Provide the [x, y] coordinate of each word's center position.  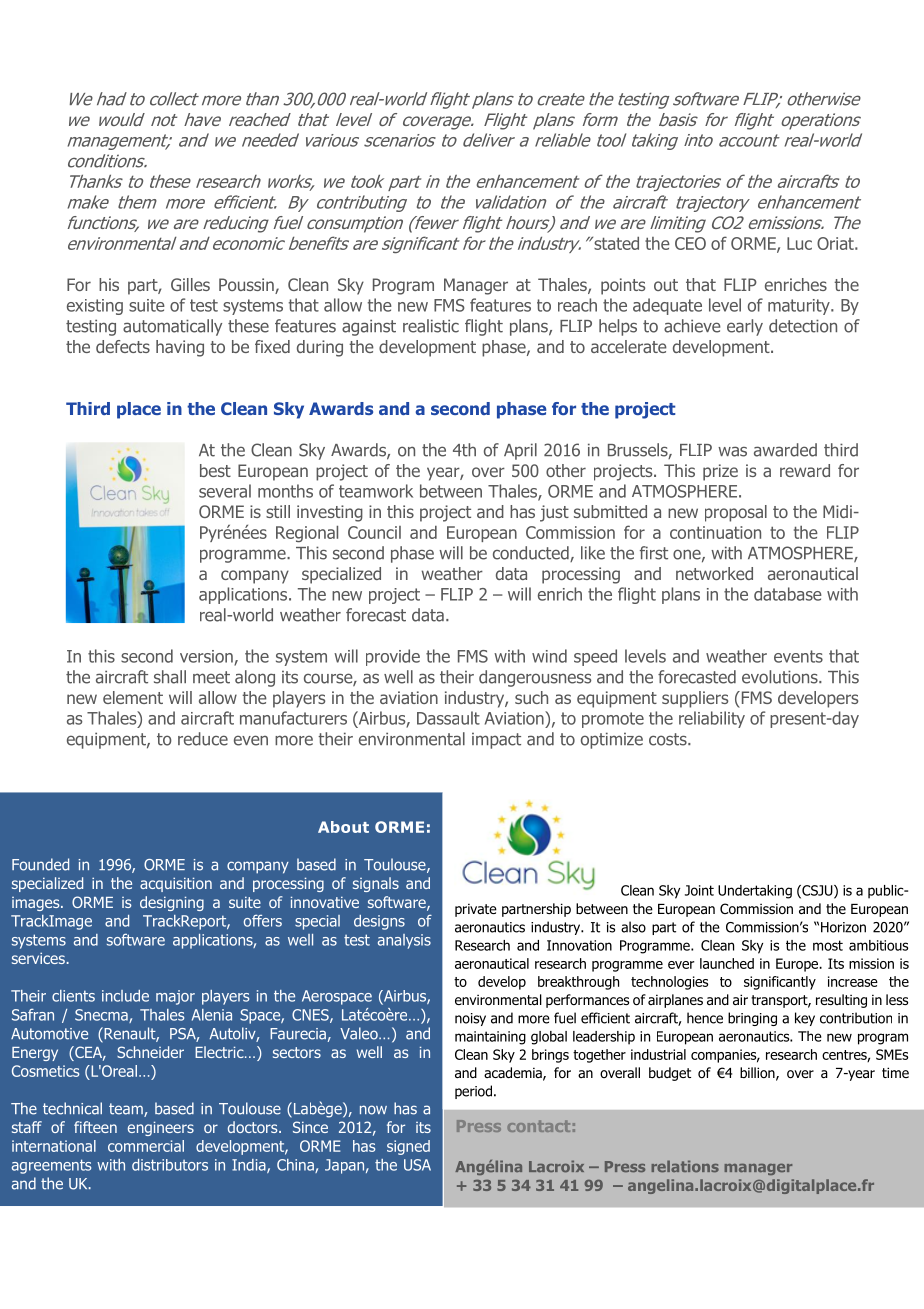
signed [408, 1147]
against [369, 327]
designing [172, 903]
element [133, 697]
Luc [799, 243]
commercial [146, 1146]
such [531, 697]
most [828, 945]
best [215, 470]
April [520, 451]
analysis [404, 941]
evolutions [781, 677]
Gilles [190, 284]
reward [805, 470]
